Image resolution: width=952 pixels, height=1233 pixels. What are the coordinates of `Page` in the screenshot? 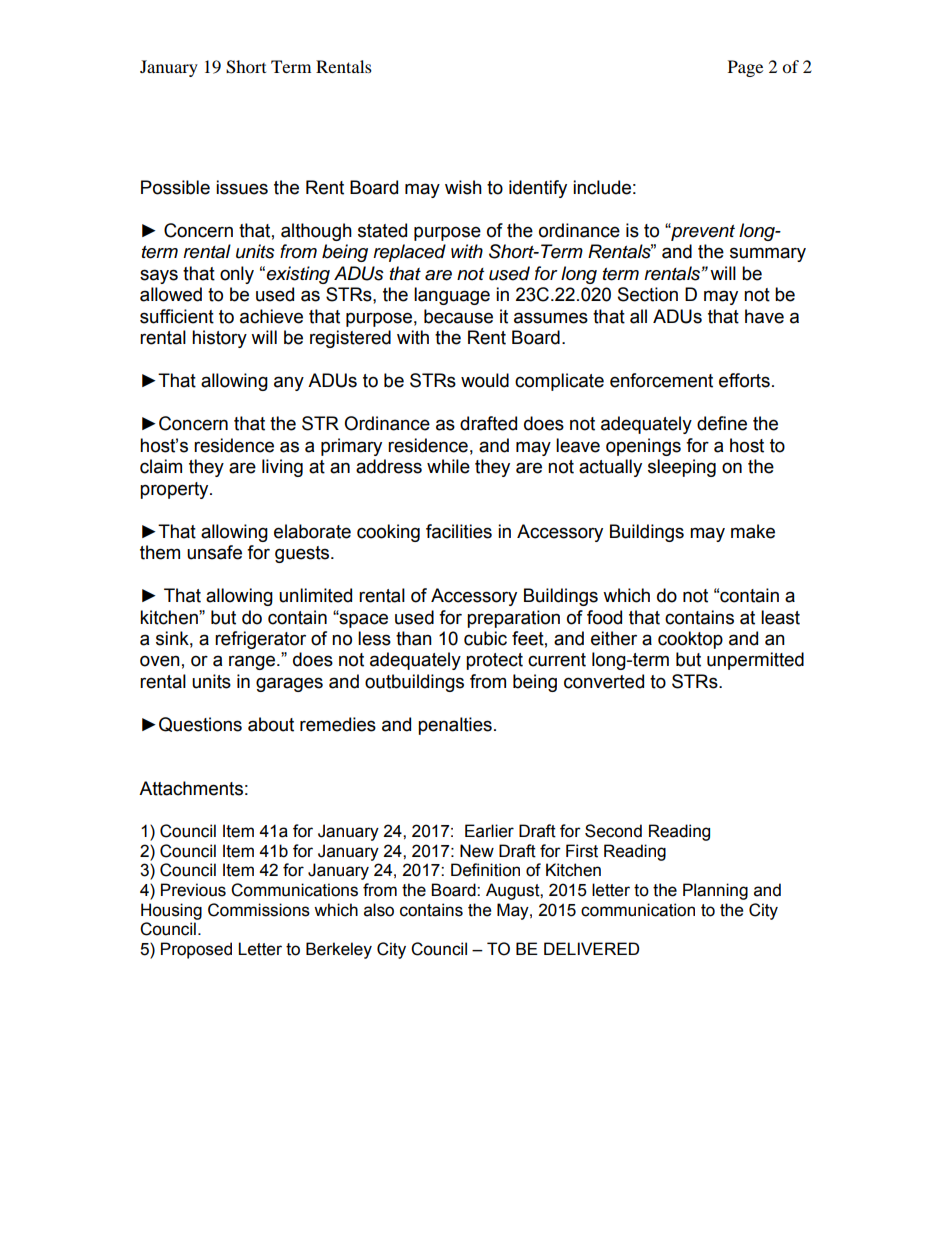 It's located at (745, 68).
